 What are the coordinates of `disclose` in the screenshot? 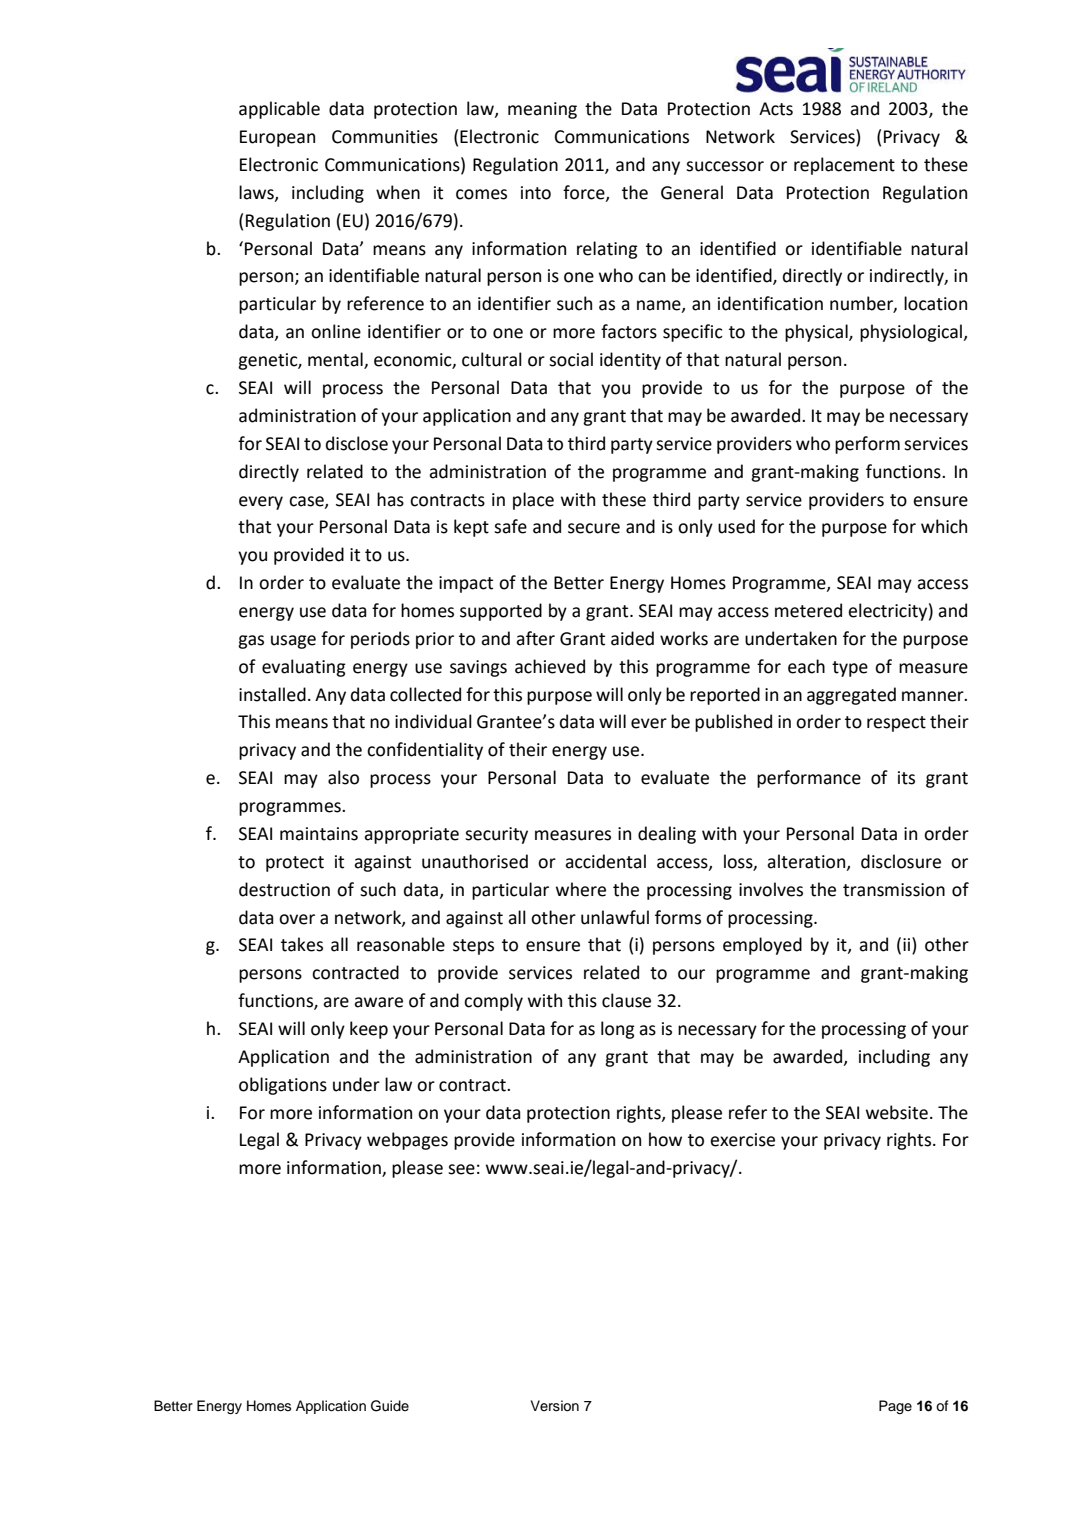 It's located at (357, 443).
